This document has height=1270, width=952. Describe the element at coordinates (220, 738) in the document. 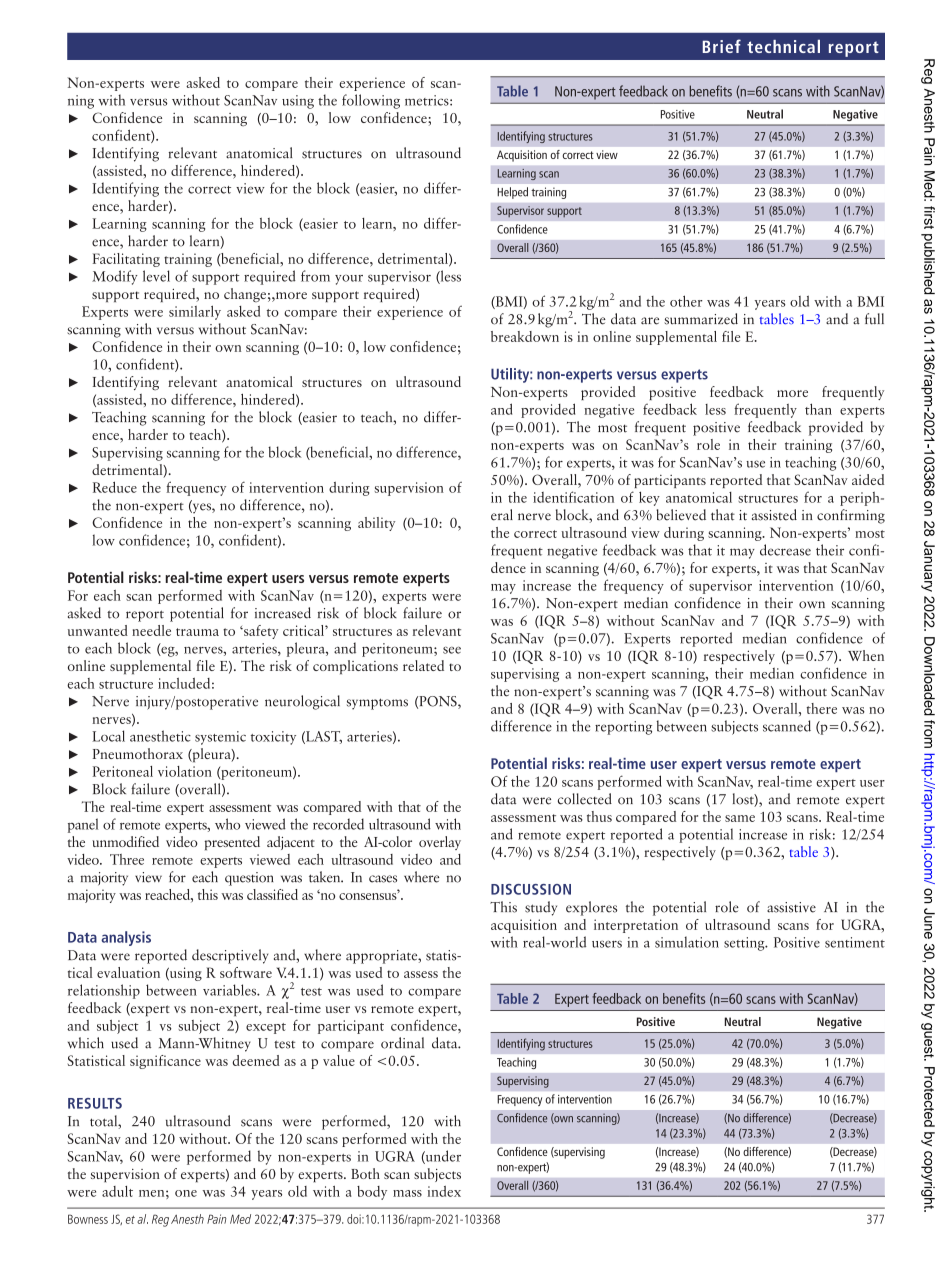

I see `systemic` at that location.
